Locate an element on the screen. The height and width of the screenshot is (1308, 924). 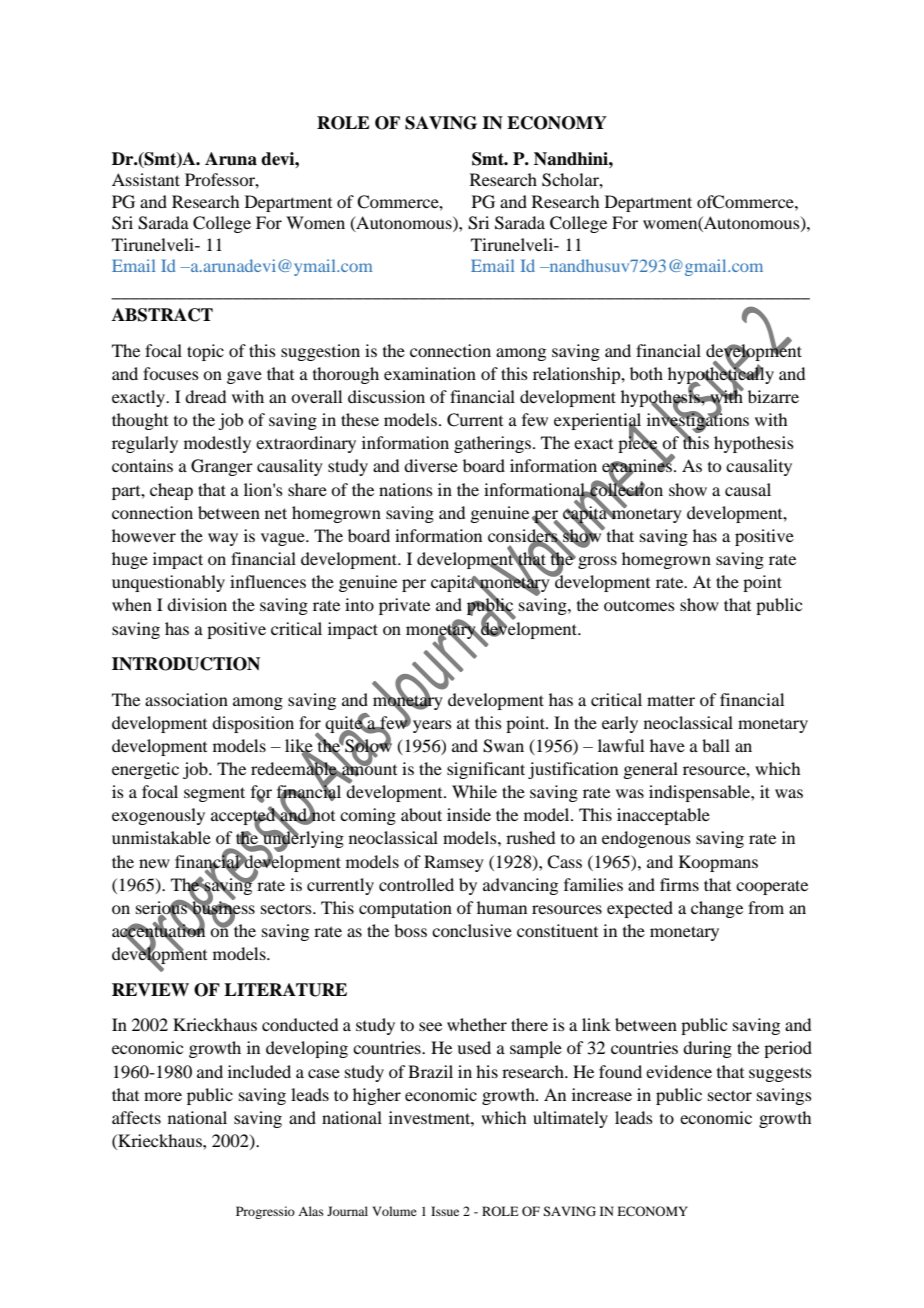
modestly is located at coordinates (217, 444).
